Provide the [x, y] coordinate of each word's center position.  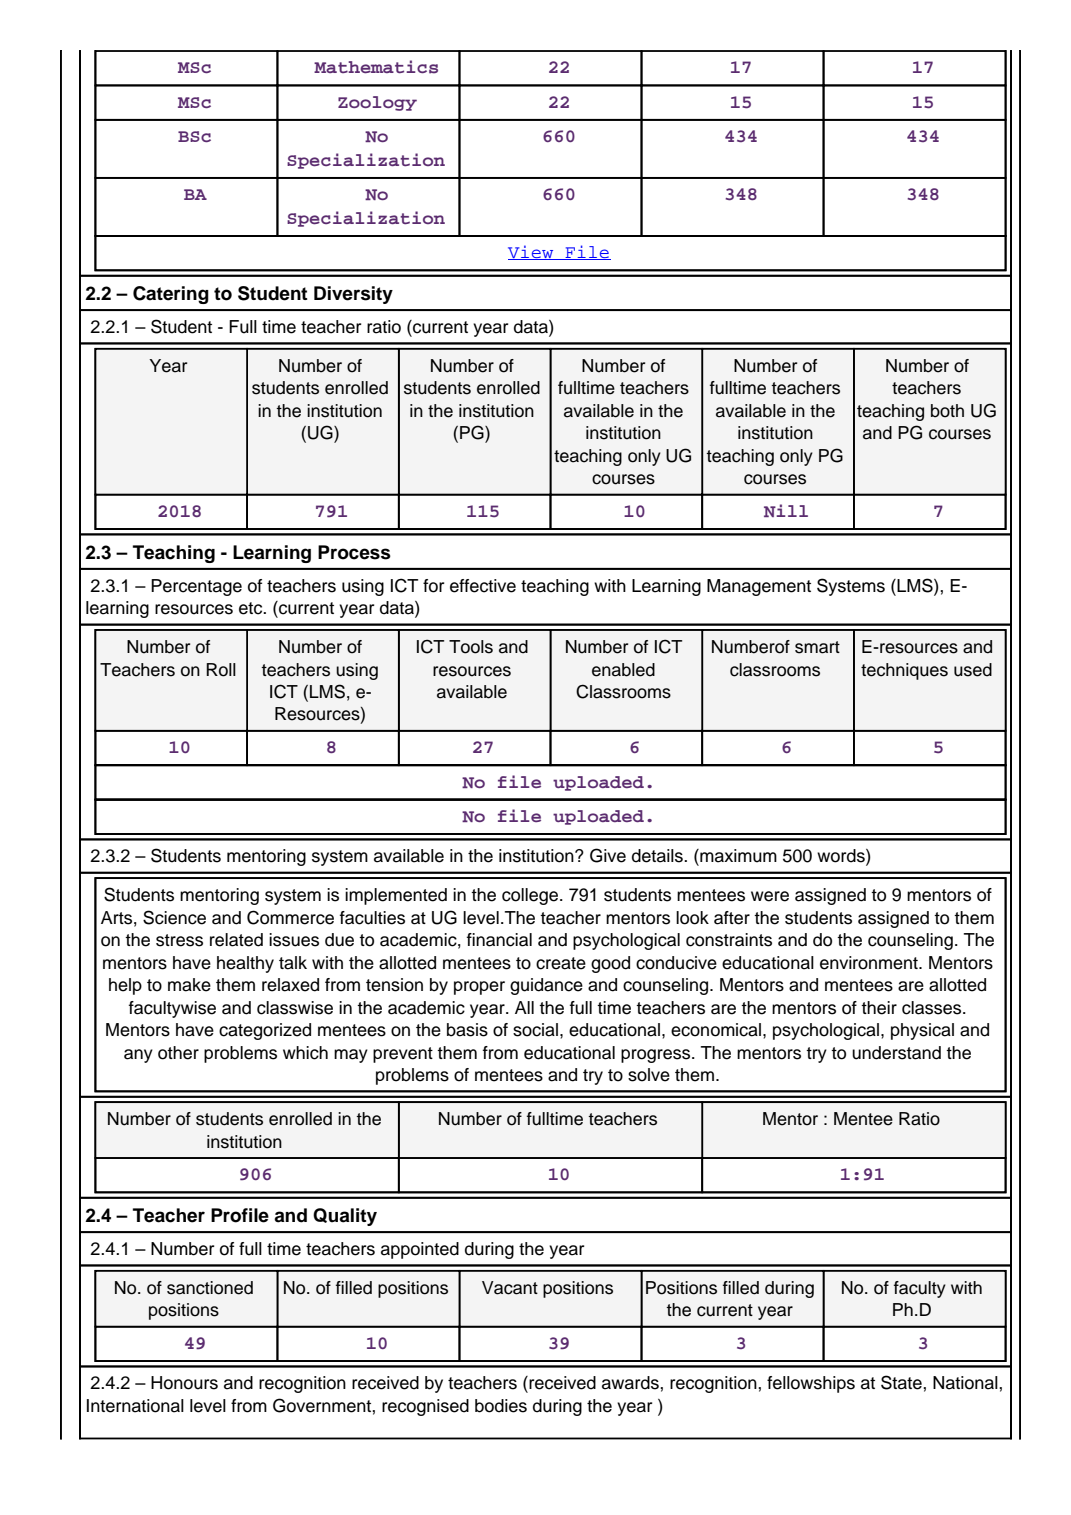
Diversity [353, 295]
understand [896, 1053]
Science [174, 917]
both [947, 411]
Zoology [377, 103]
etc [252, 608]
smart [817, 647]
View [532, 252]
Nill [786, 510]
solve [649, 1075]
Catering [171, 295]
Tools [471, 647]
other [178, 1053]
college [531, 896]
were [770, 896]
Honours [184, 1383]
